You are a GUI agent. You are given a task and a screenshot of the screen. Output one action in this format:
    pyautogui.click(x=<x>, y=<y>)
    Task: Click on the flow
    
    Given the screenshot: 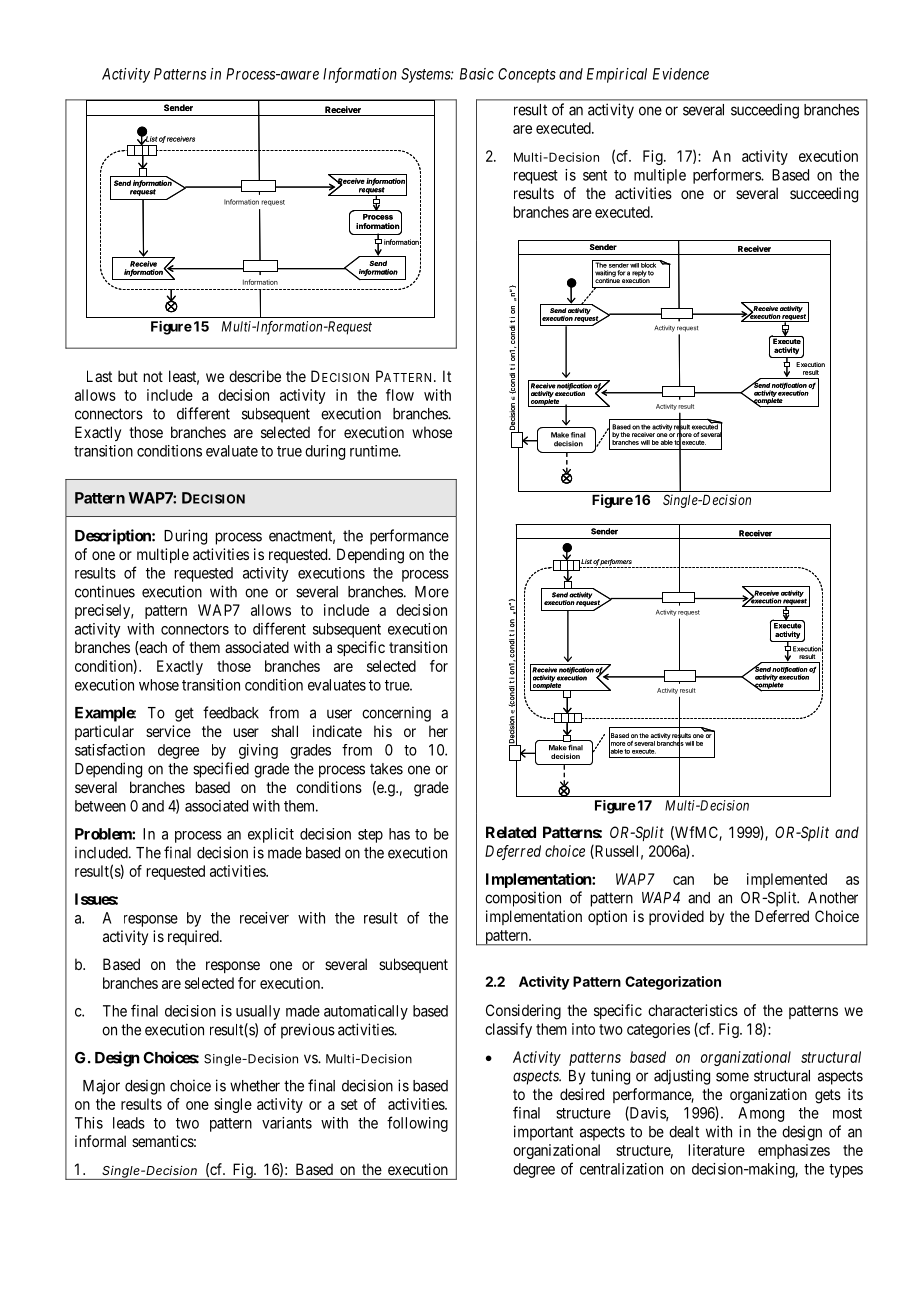 What is the action you would take?
    pyautogui.click(x=400, y=395)
